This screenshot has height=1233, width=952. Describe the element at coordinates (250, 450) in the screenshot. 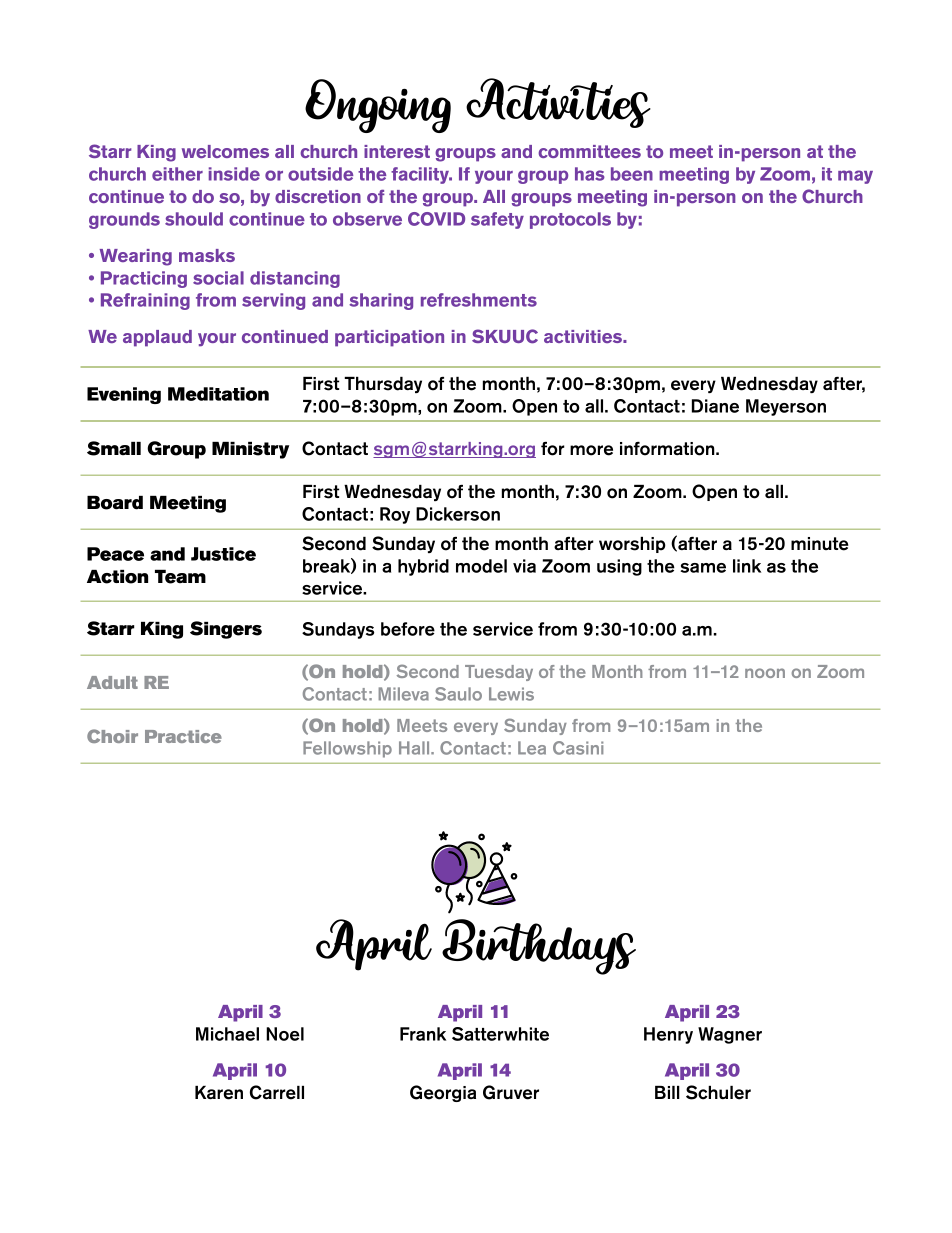

I see `Ministry` at that location.
